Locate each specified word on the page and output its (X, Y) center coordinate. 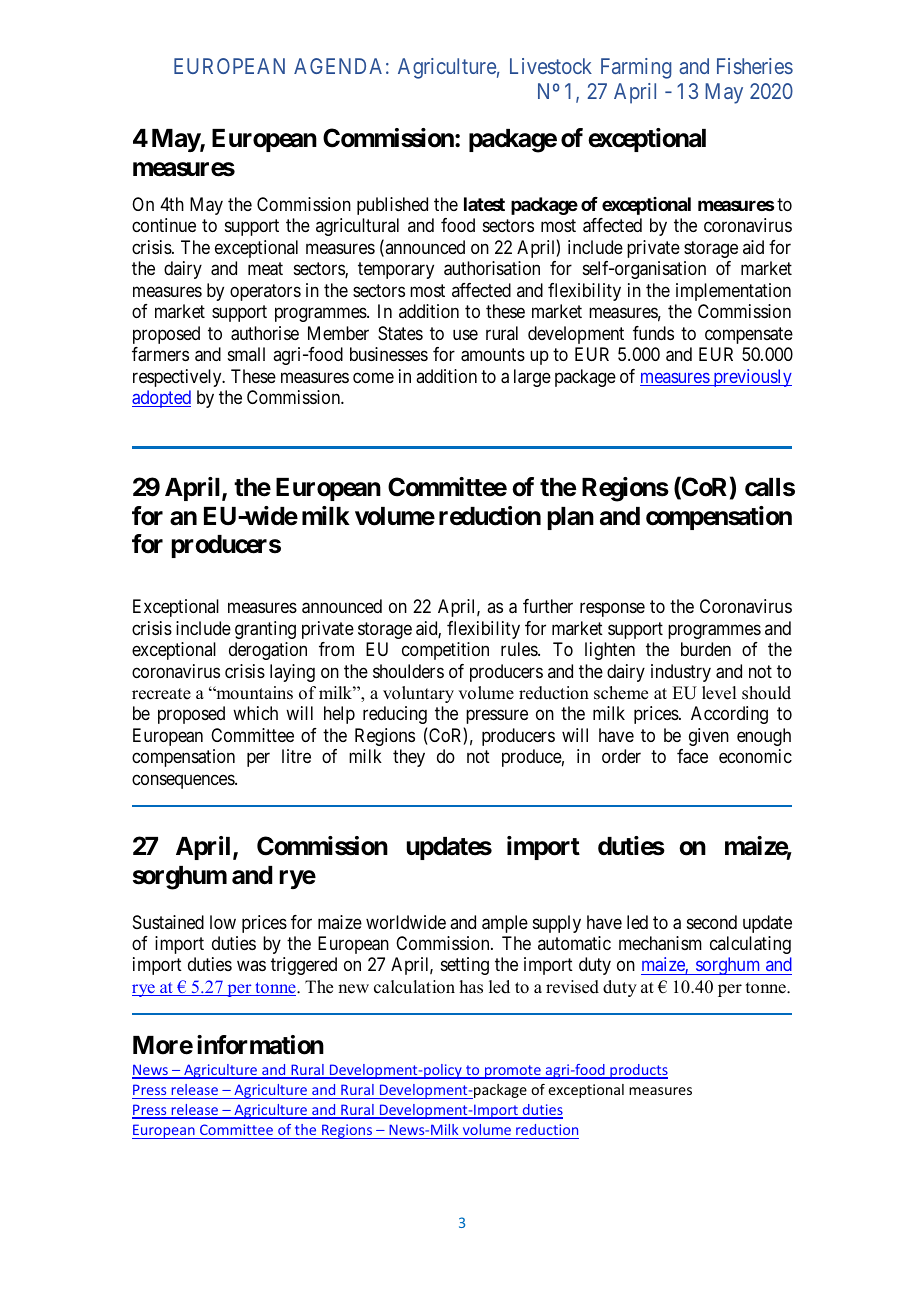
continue (164, 225)
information (260, 1045)
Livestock (551, 66)
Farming (636, 68)
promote (513, 1072)
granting (265, 630)
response (612, 610)
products (638, 1071)
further (548, 606)
